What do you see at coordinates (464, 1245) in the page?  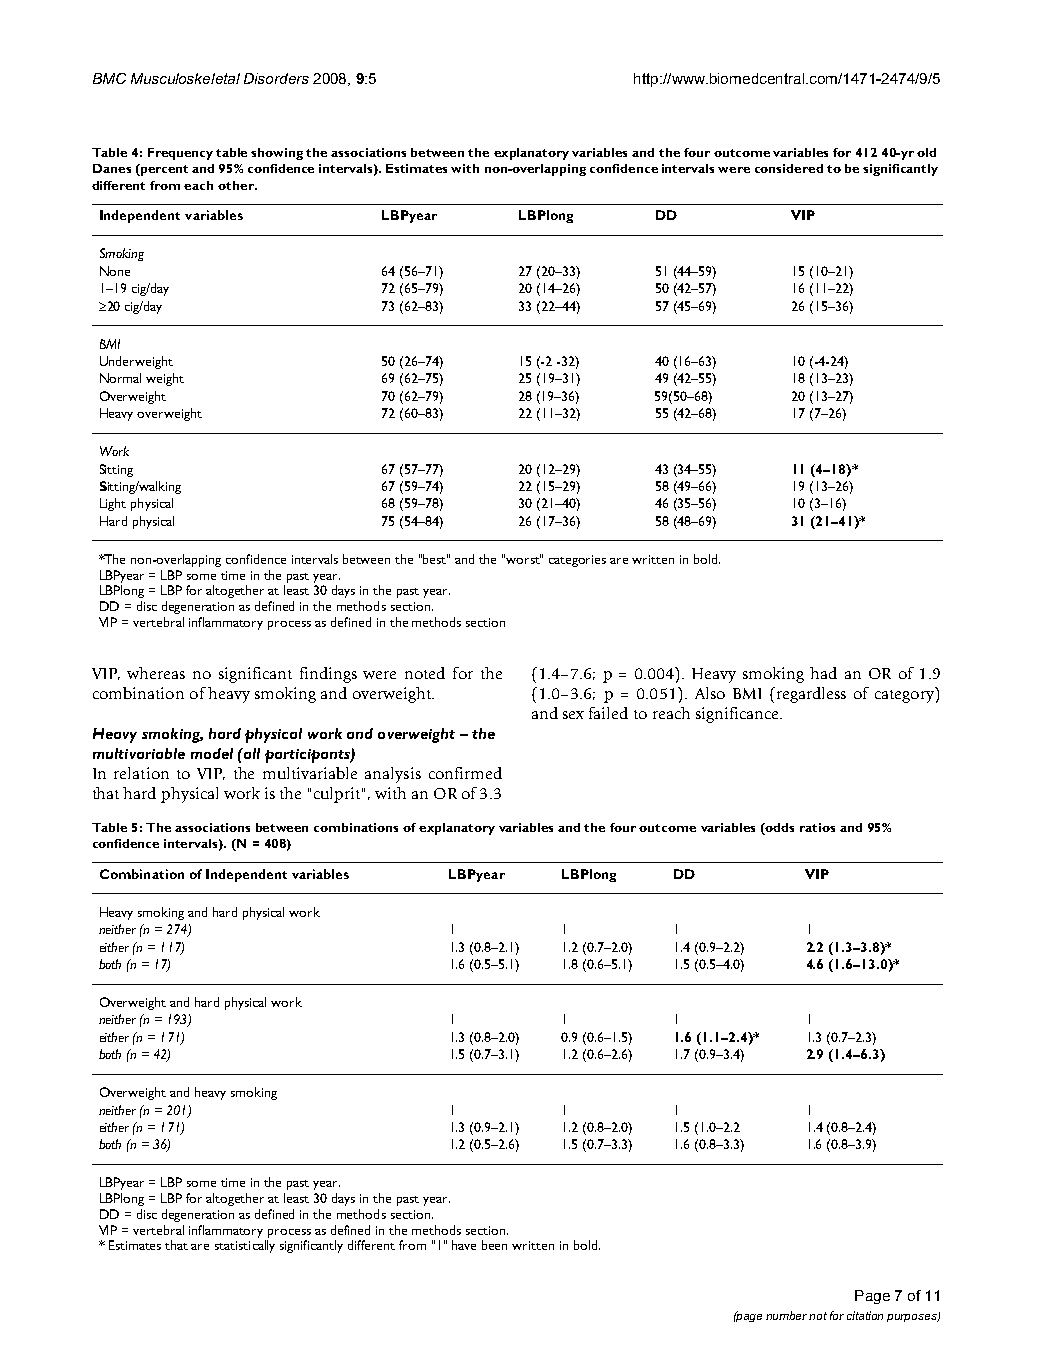 I see `have` at bounding box center [464, 1245].
